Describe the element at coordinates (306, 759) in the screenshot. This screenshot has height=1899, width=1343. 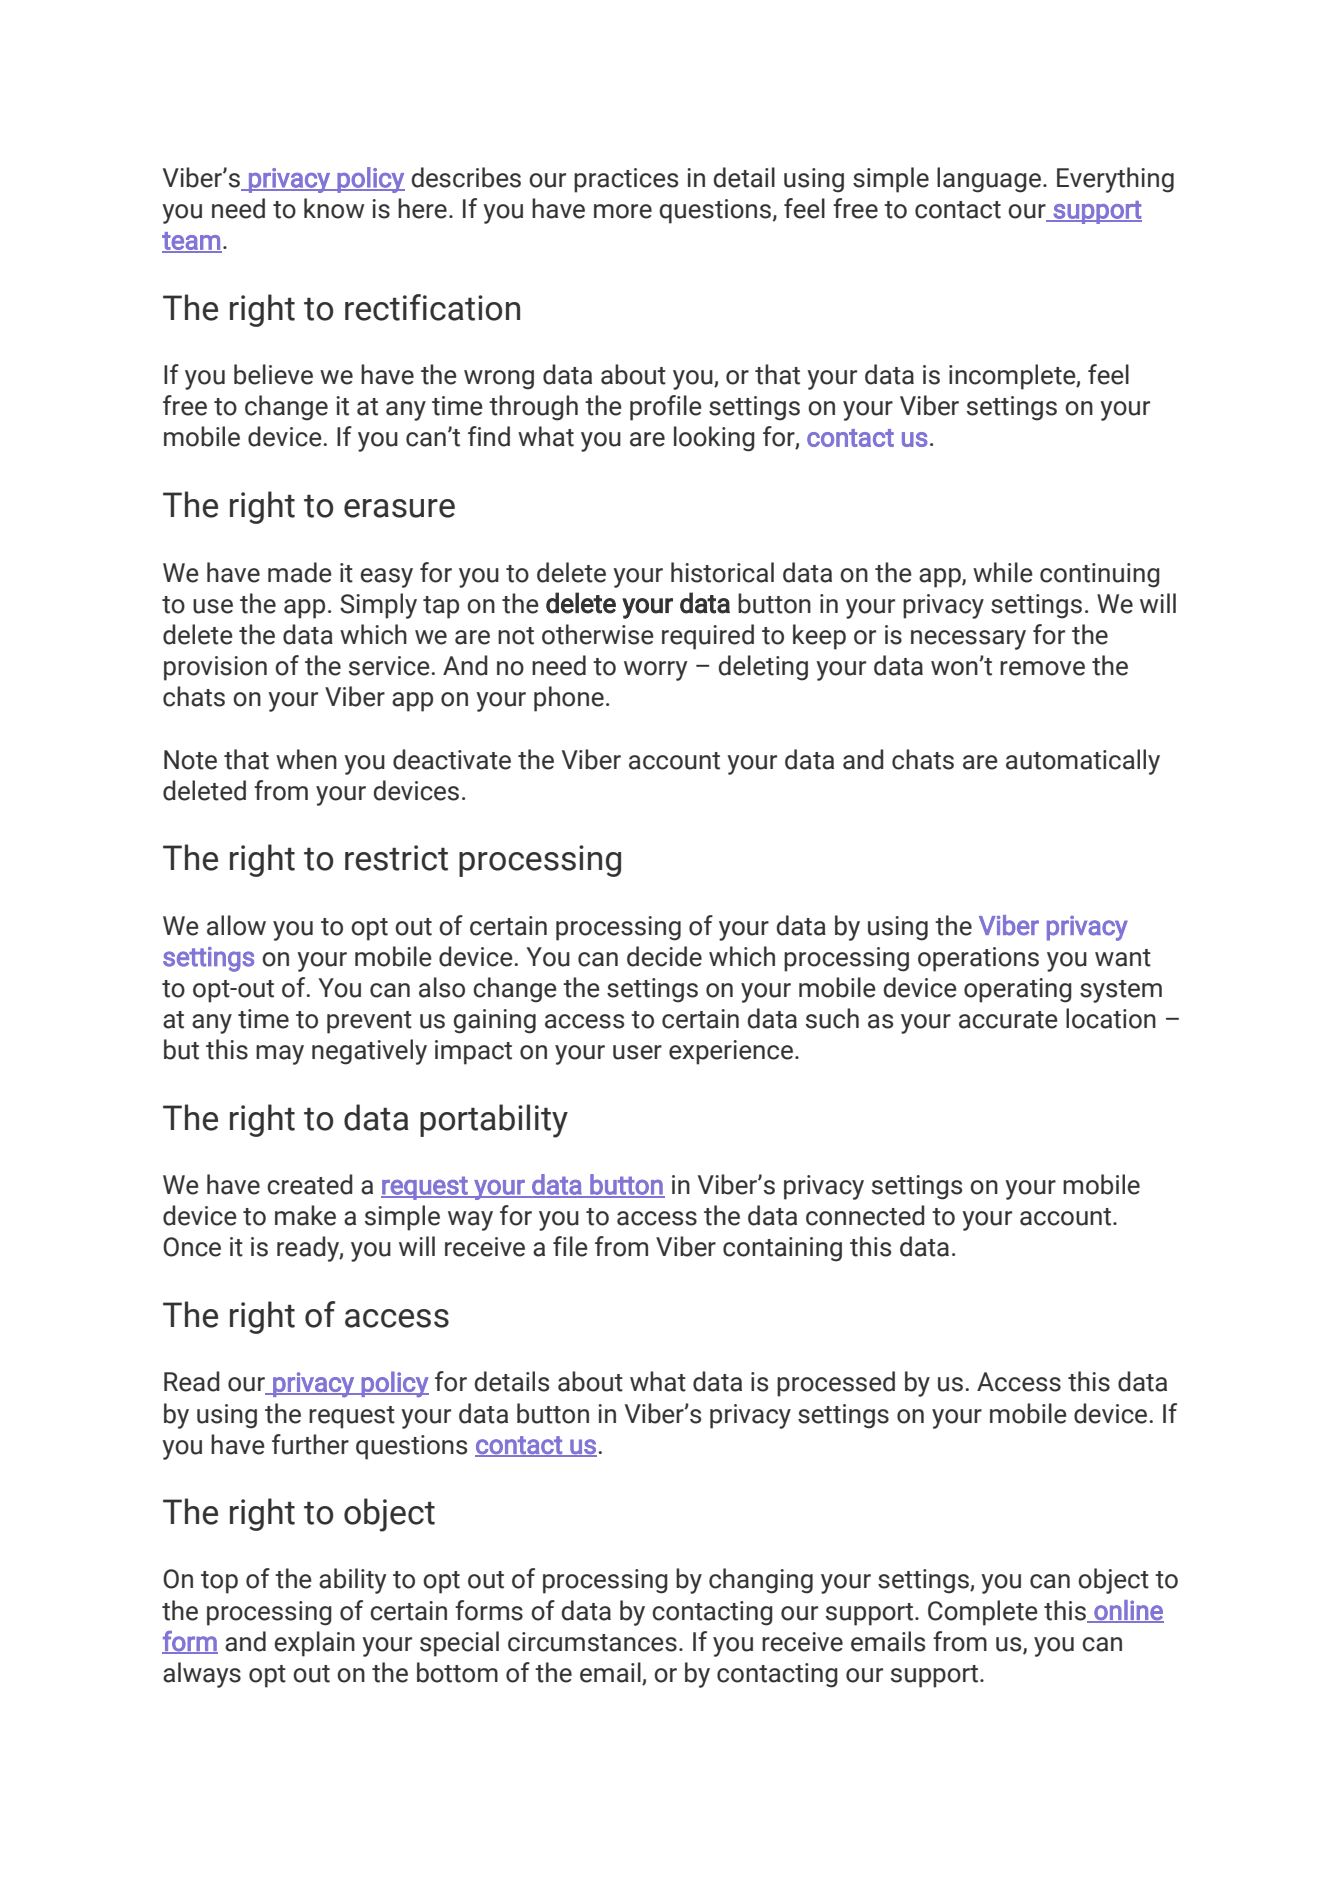
I see `when` at that location.
